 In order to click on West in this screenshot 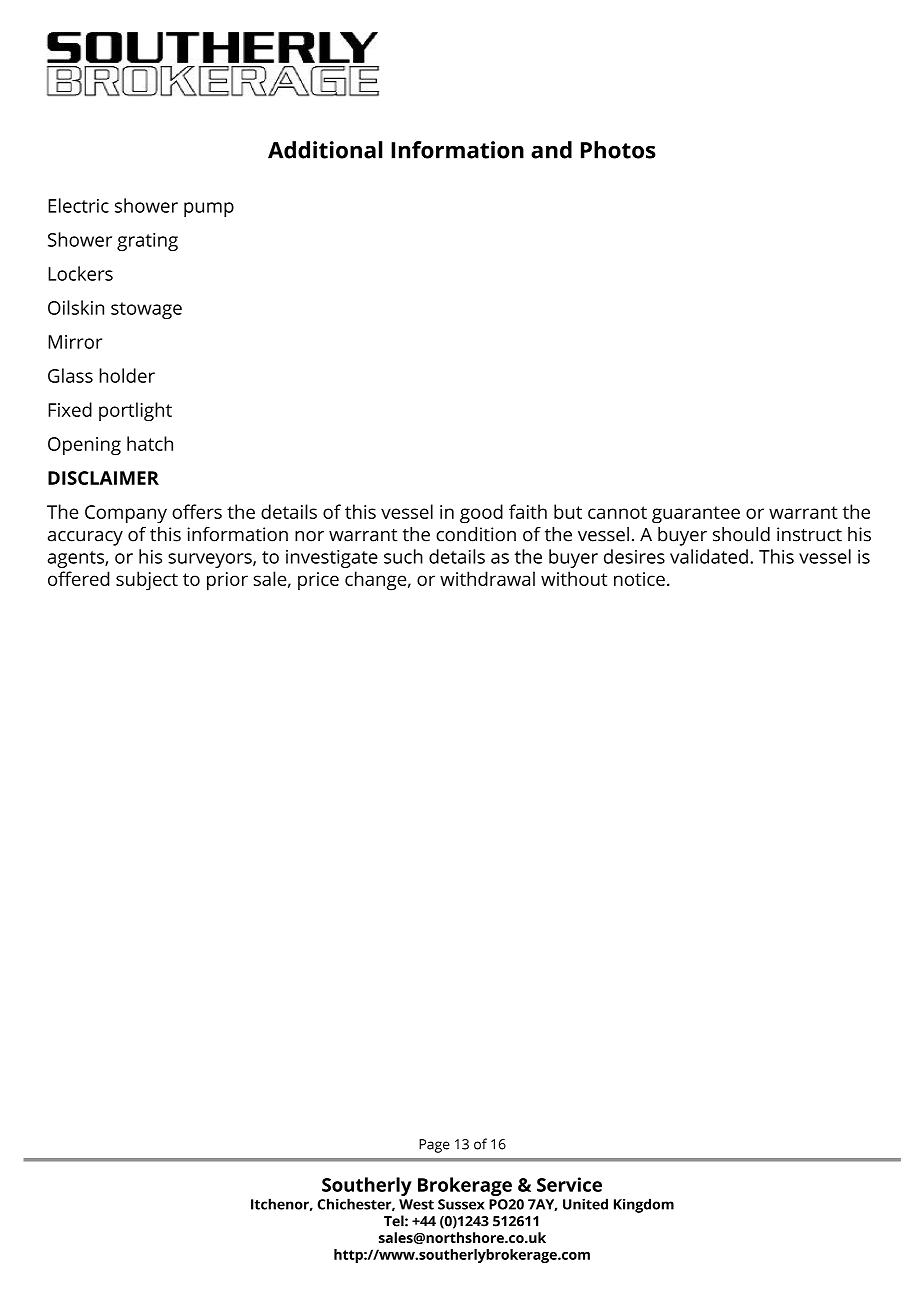, I will do `click(416, 1204)`.
